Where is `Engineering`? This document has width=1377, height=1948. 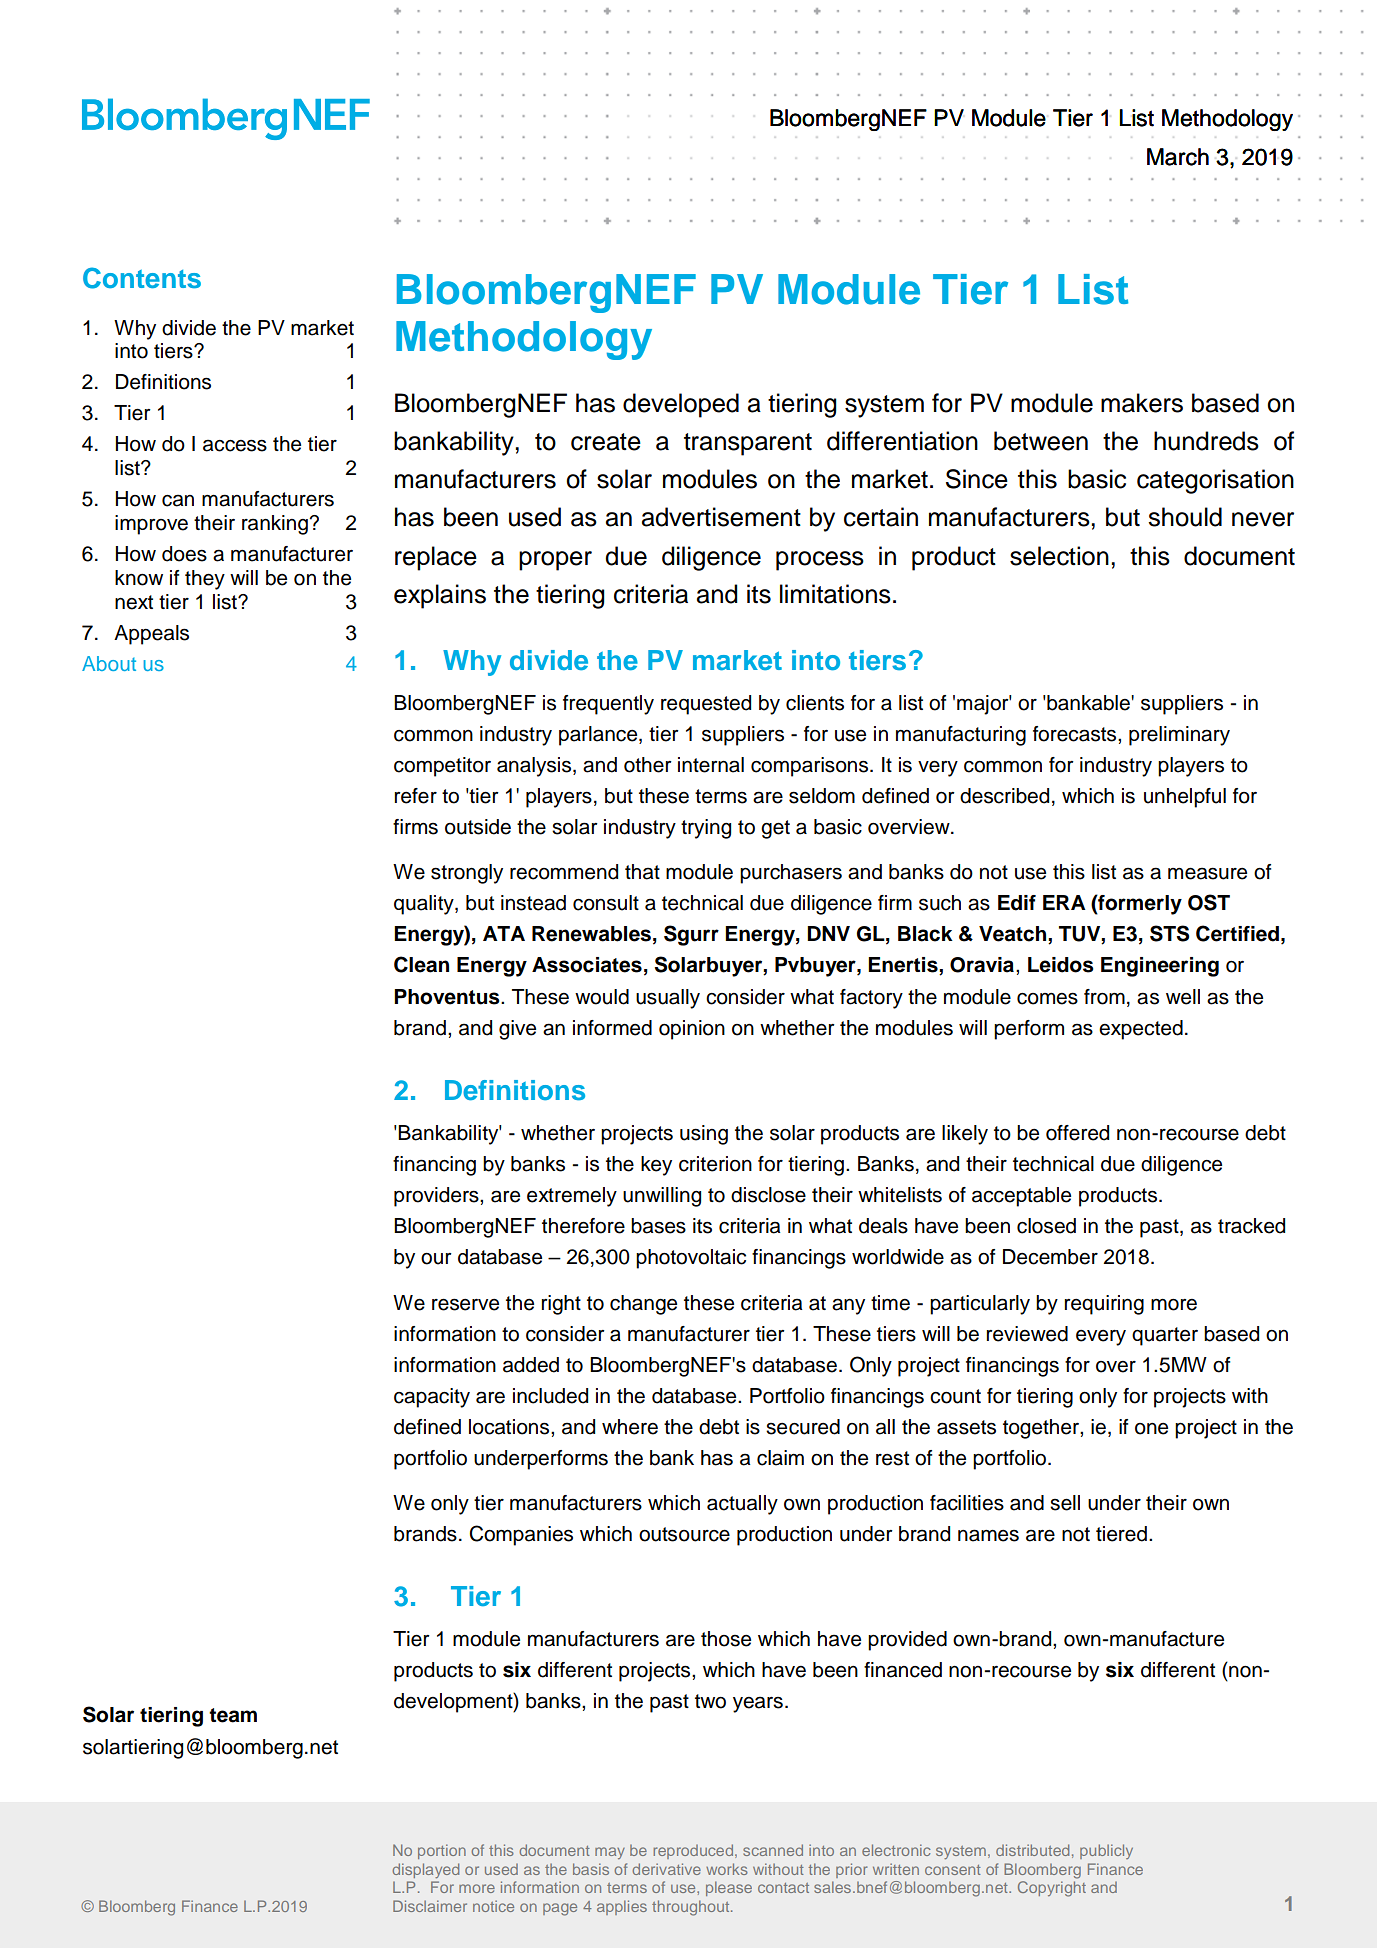
Engineering is located at coordinates (1160, 967).
